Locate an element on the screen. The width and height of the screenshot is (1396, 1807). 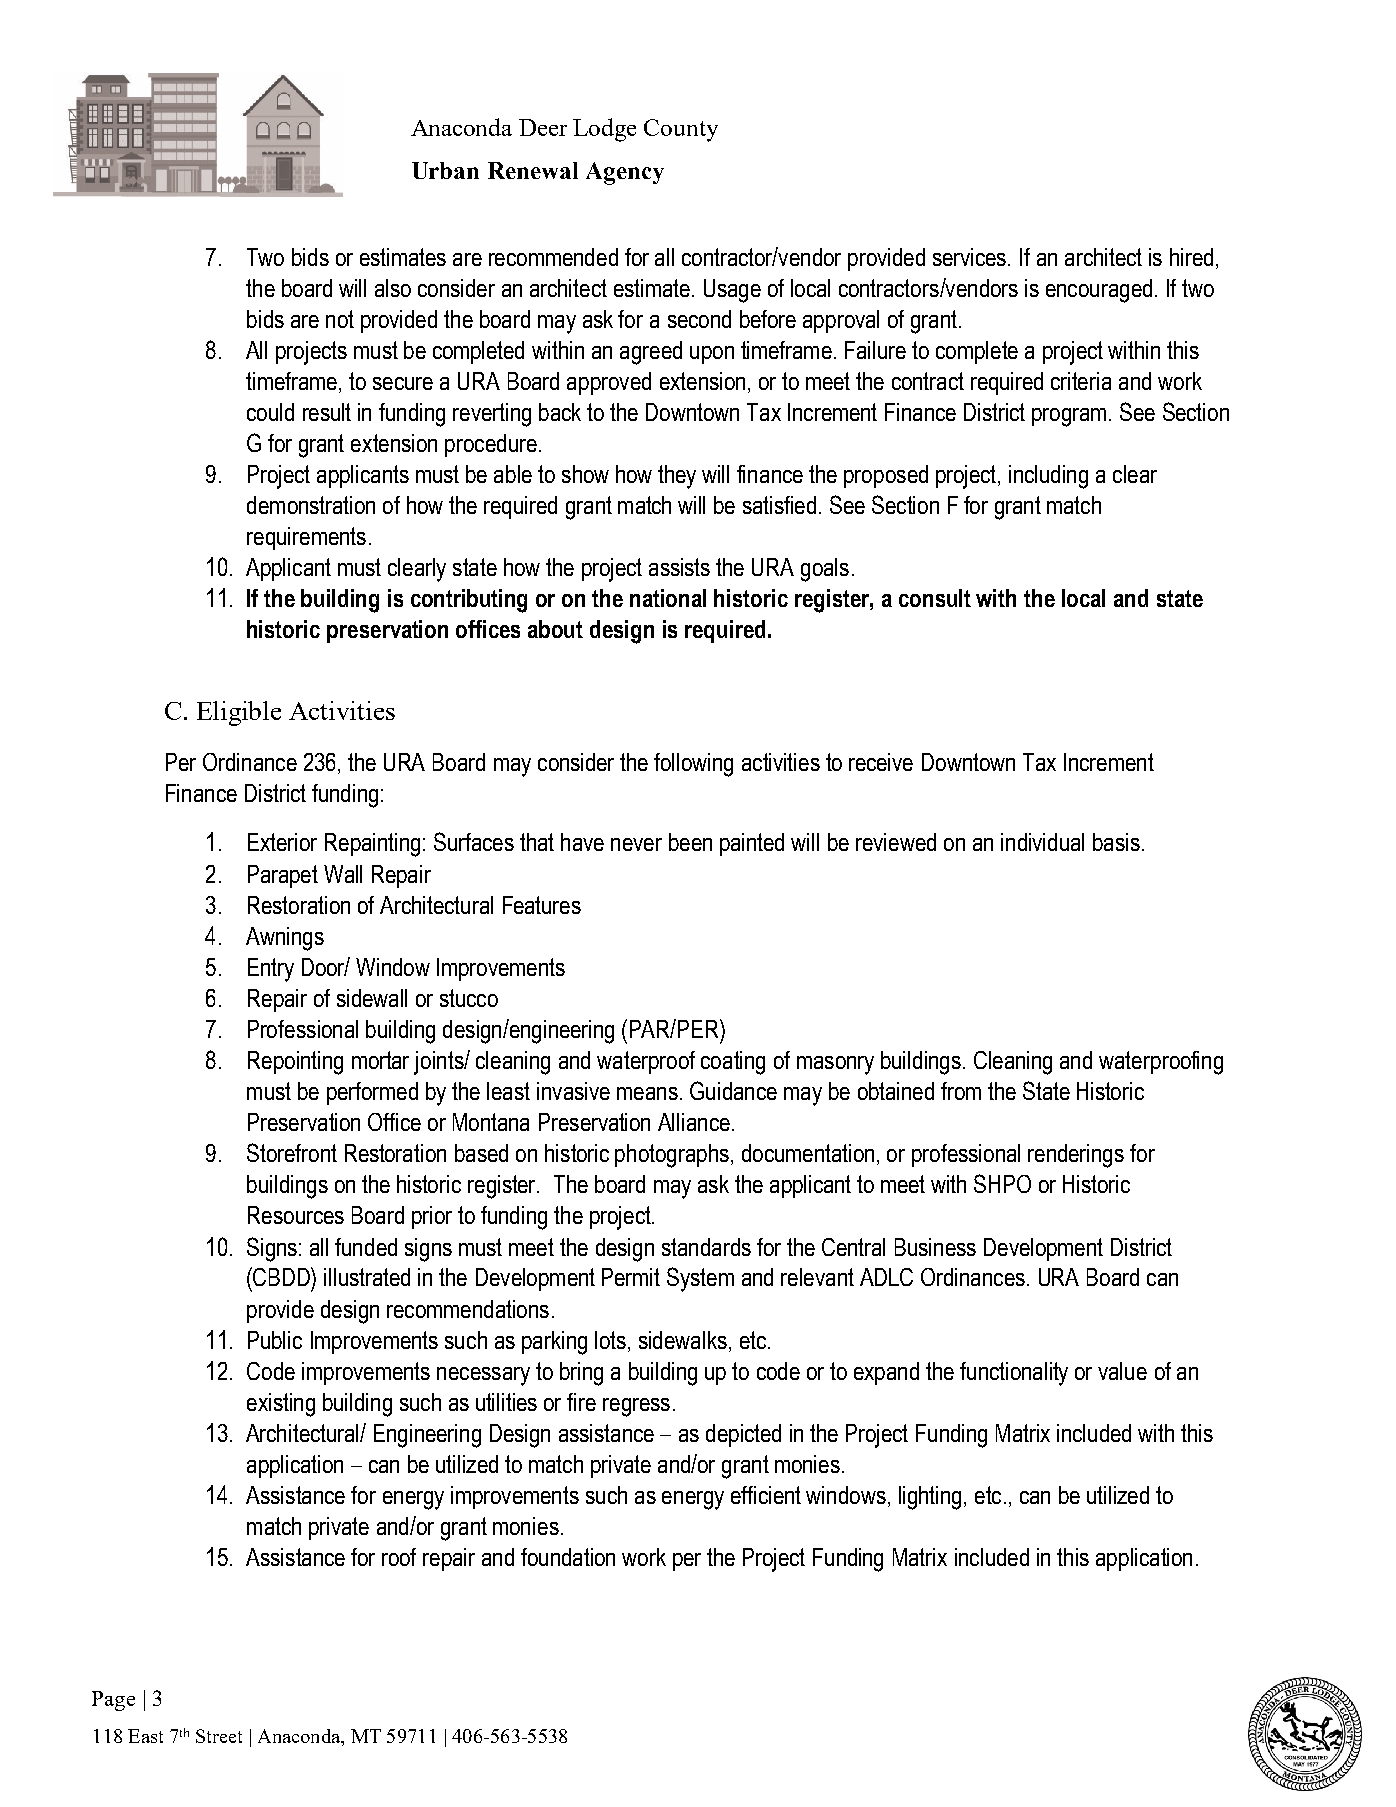
Public is located at coordinates (275, 1340).
